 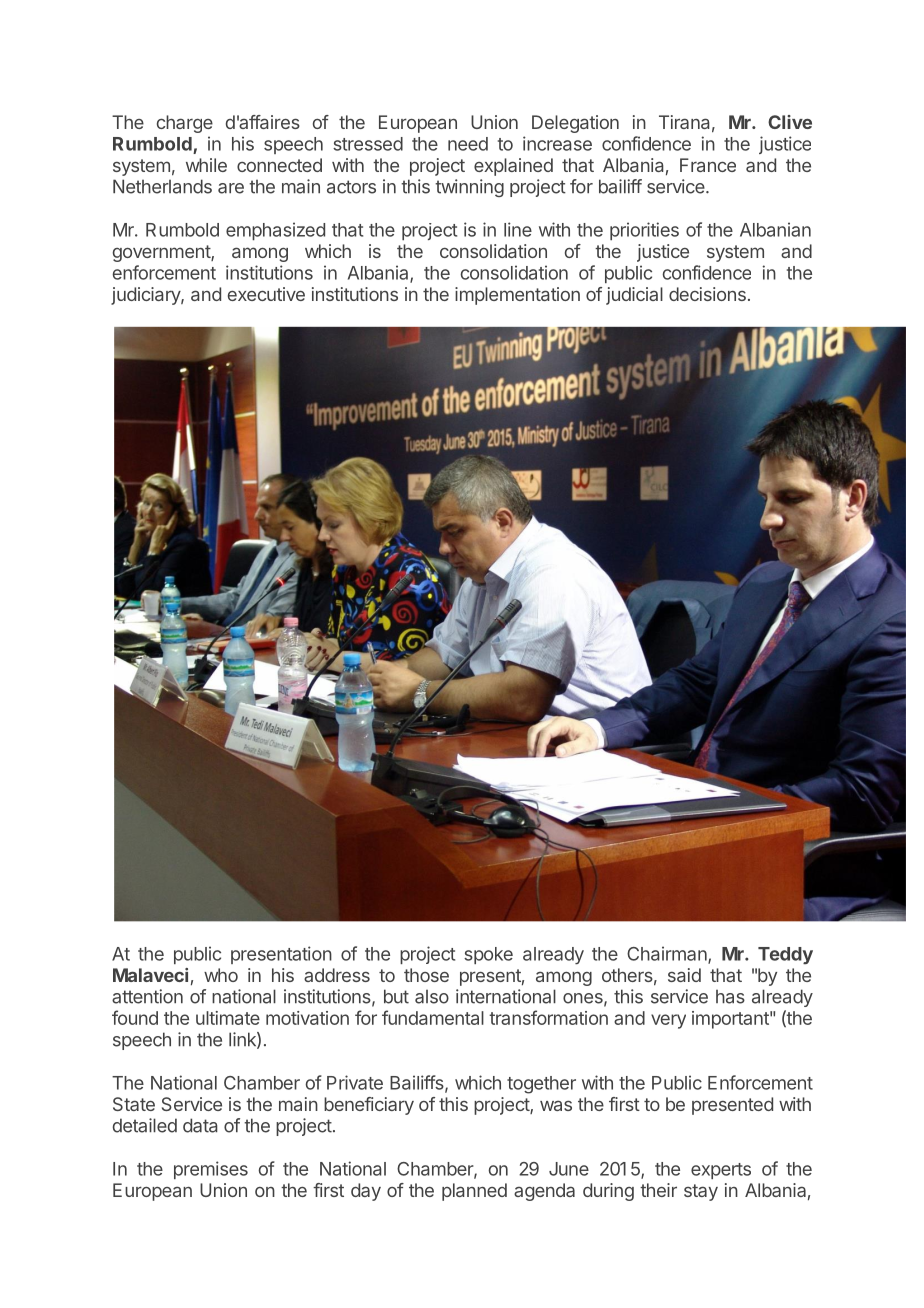 I want to click on France, so click(x=708, y=165).
